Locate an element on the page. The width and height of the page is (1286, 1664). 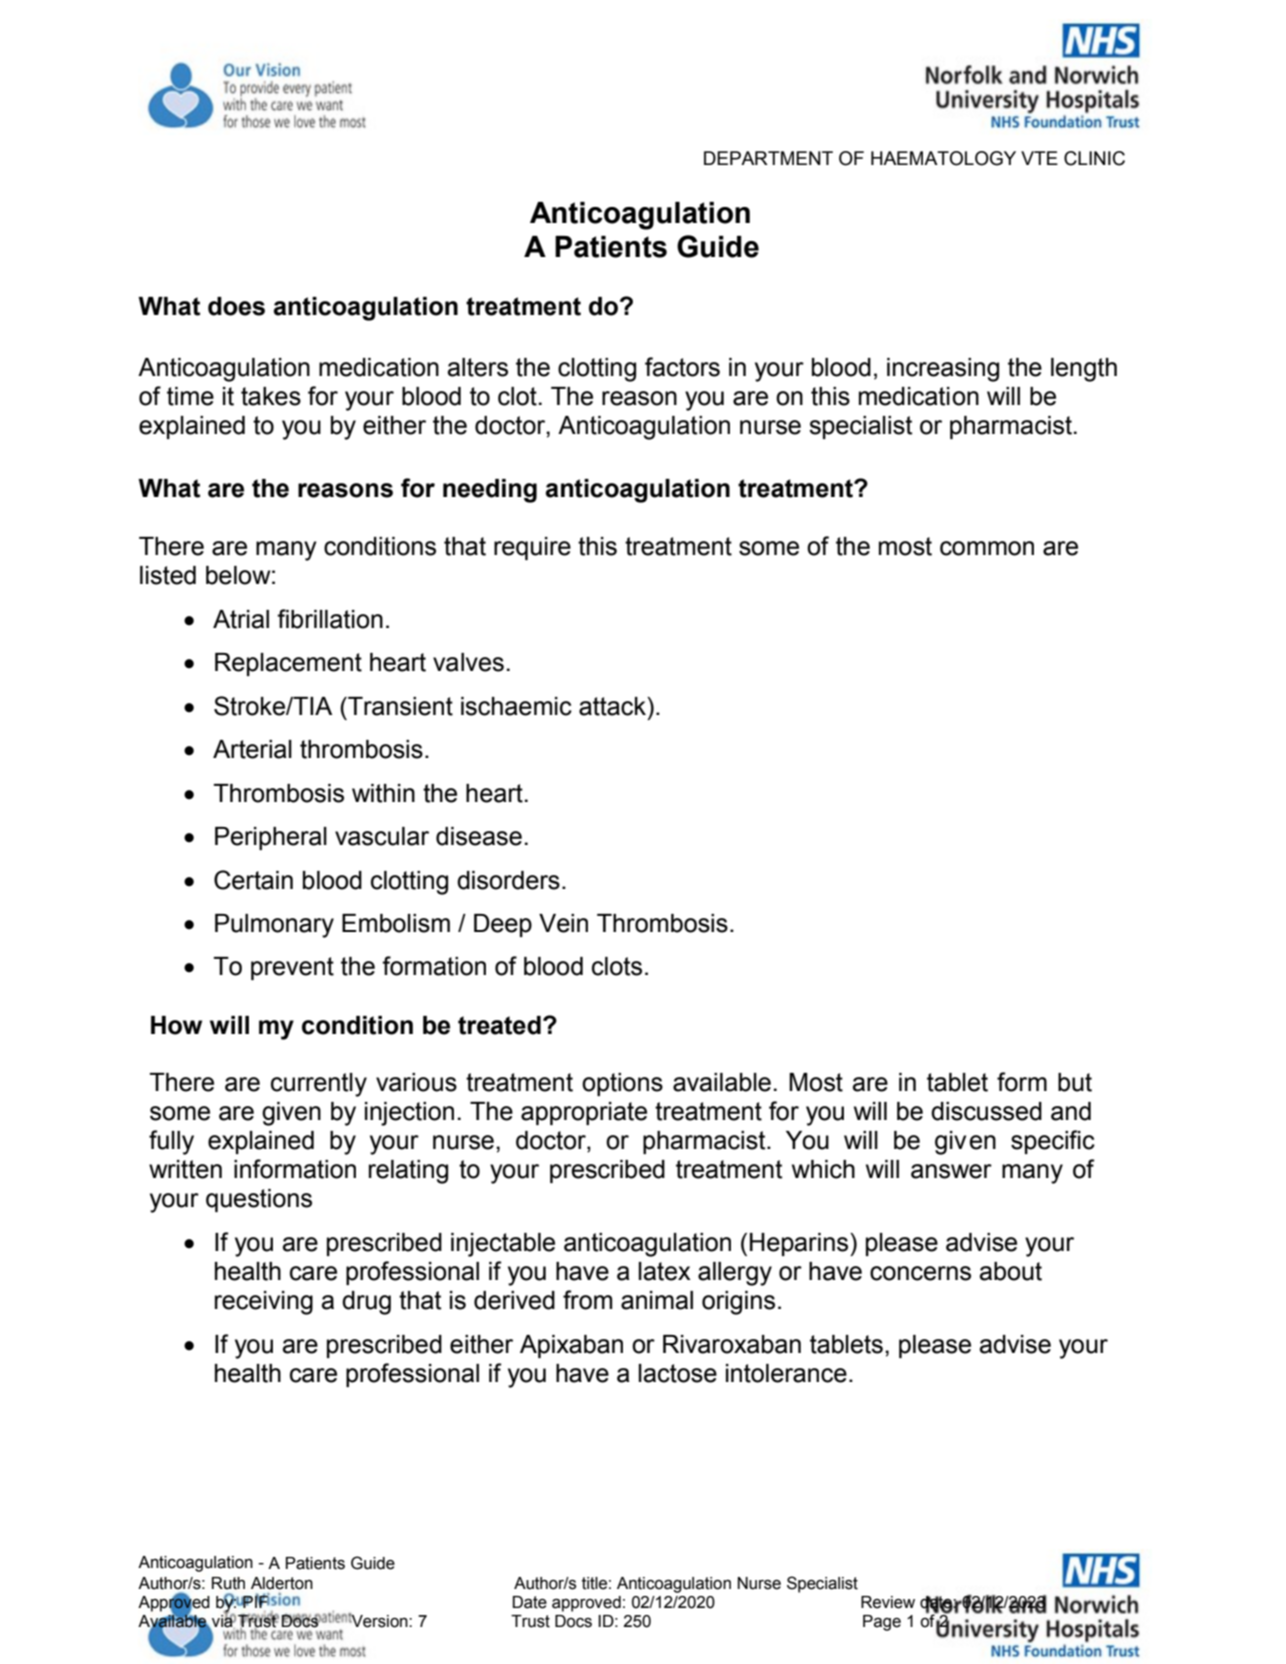
VTE is located at coordinates (1039, 158).
